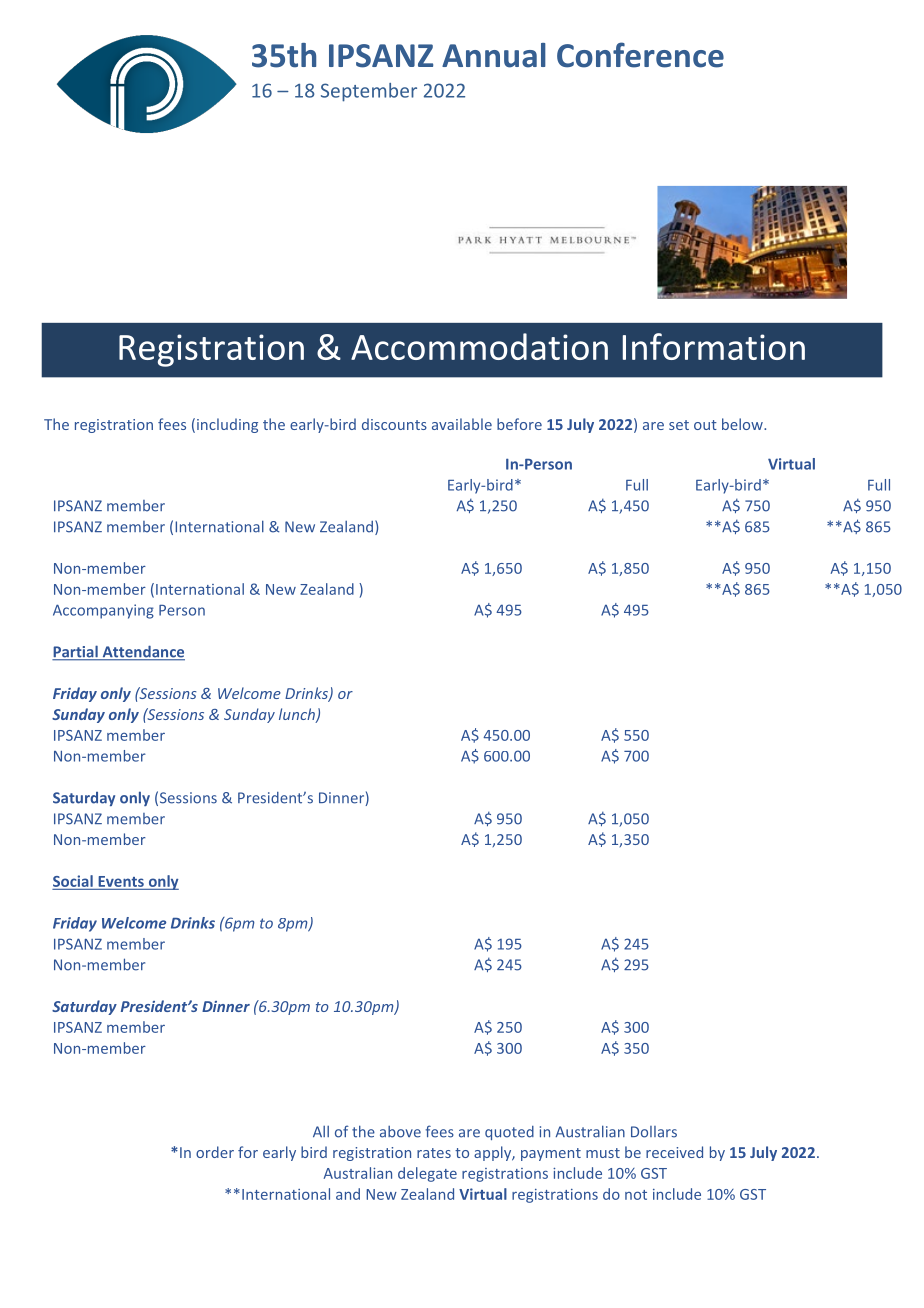 The image size is (924, 1308). Describe the element at coordinates (400, 1132) in the screenshot. I see `above` at that location.
